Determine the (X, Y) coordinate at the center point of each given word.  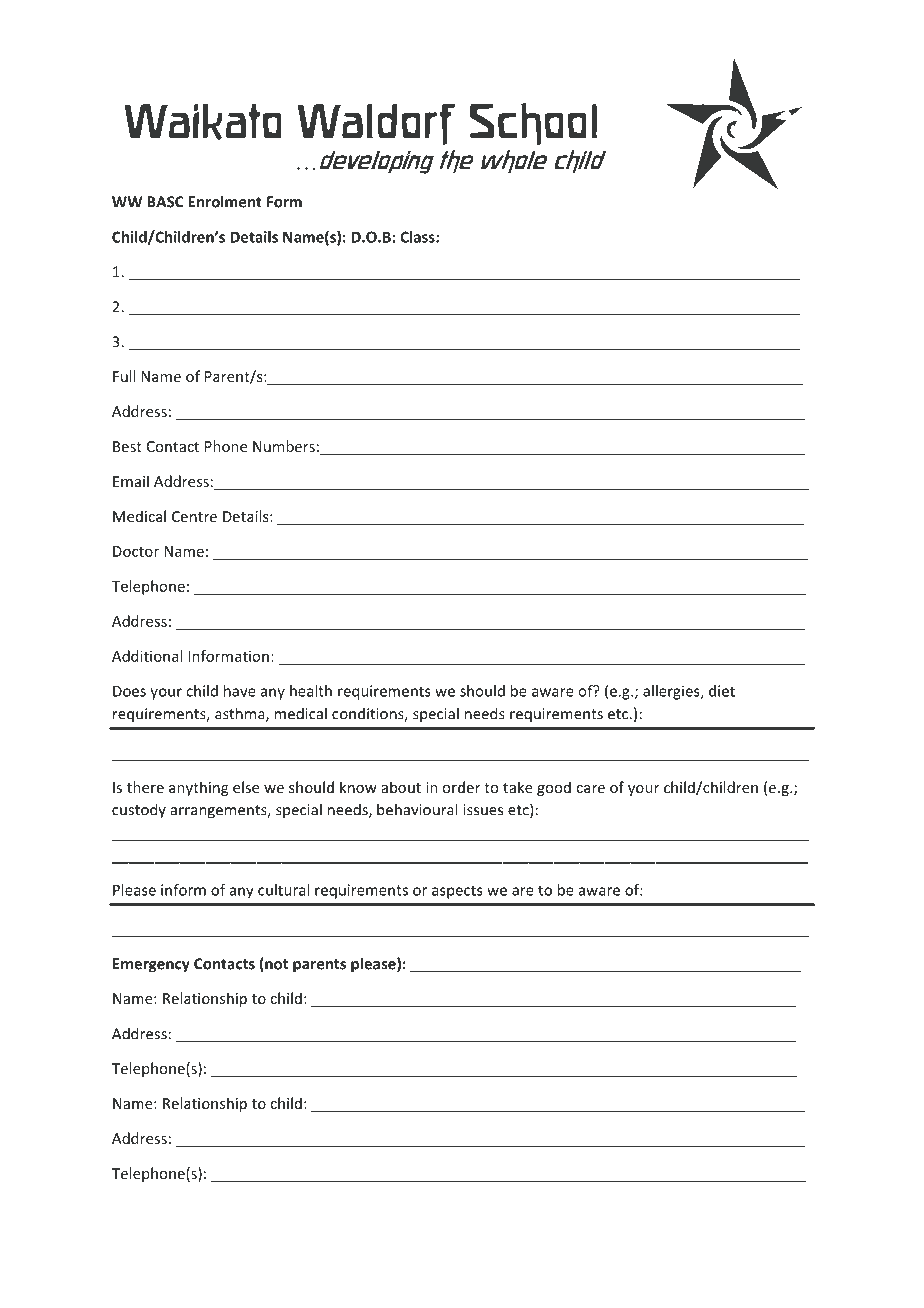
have (240, 691)
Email (131, 481)
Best (127, 446)
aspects (457, 892)
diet (722, 691)
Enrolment (225, 201)
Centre (194, 516)
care (590, 789)
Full (124, 376)
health (311, 691)
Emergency (151, 965)
